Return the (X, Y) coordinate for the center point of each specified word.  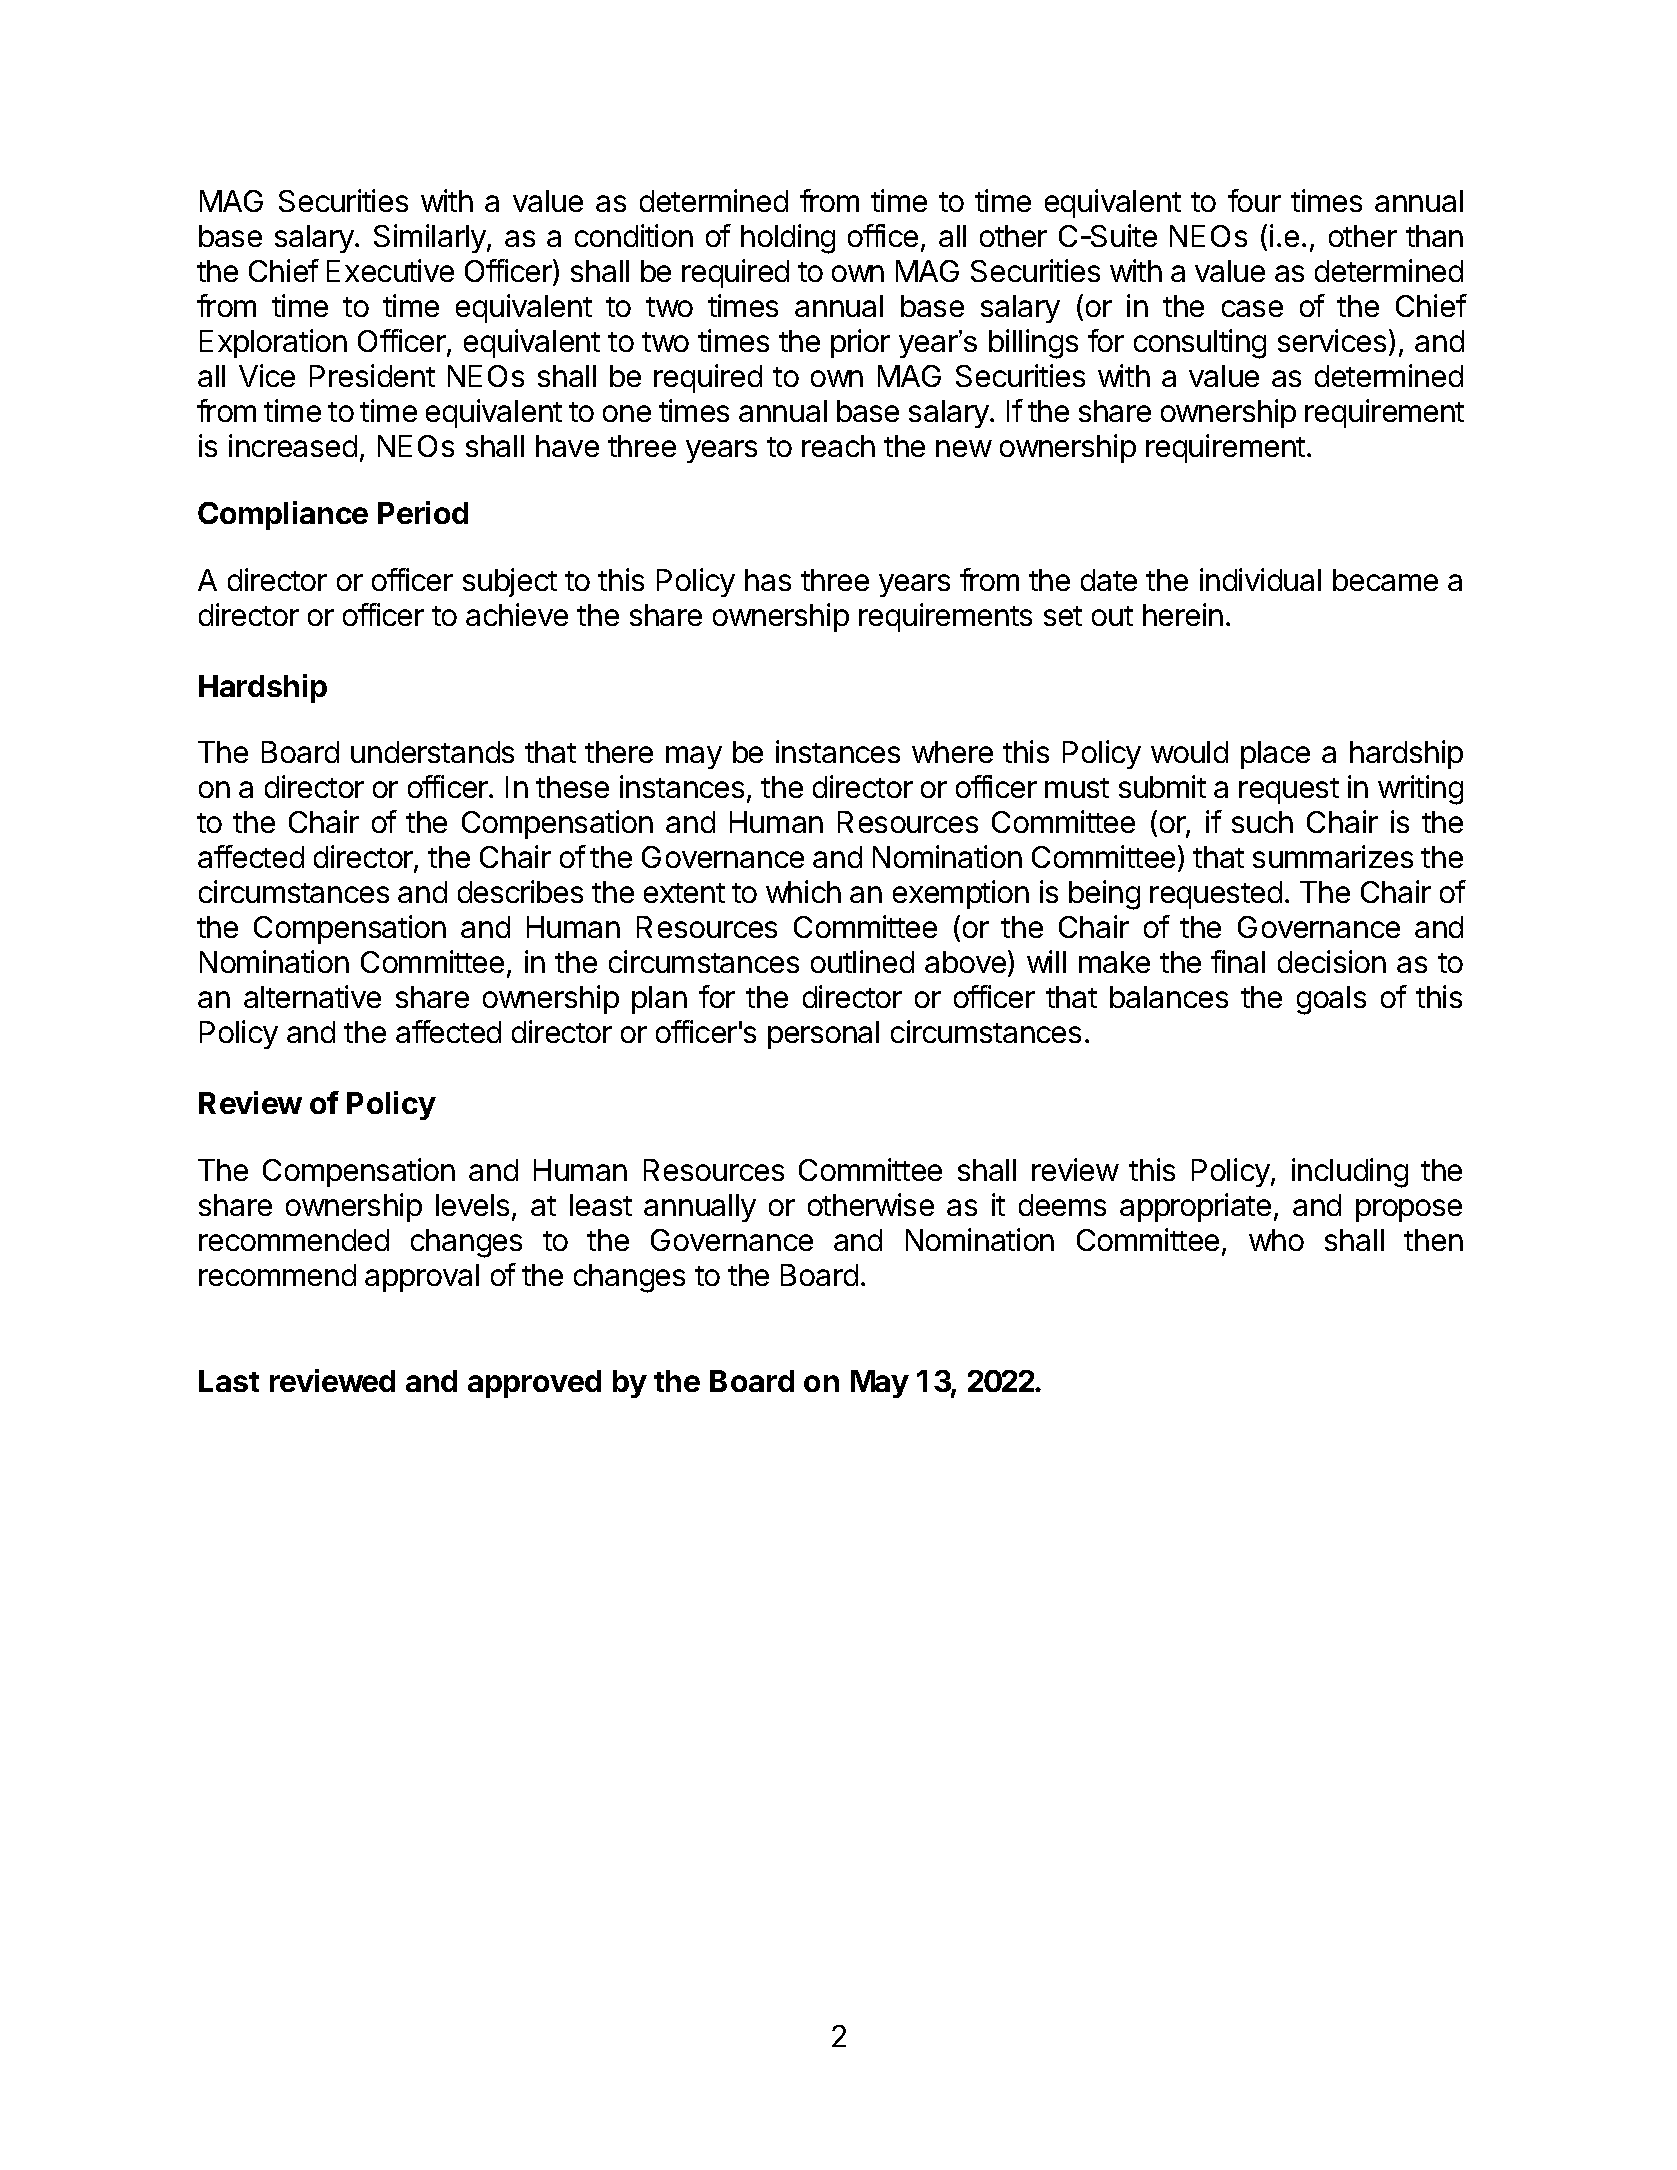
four (1254, 200)
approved (534, 1384)
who (1276, 1240)
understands (432, 752)
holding (788, 239)
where (952, 752)
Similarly (431, 238)
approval (422, 1278)
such (1262, 822)
